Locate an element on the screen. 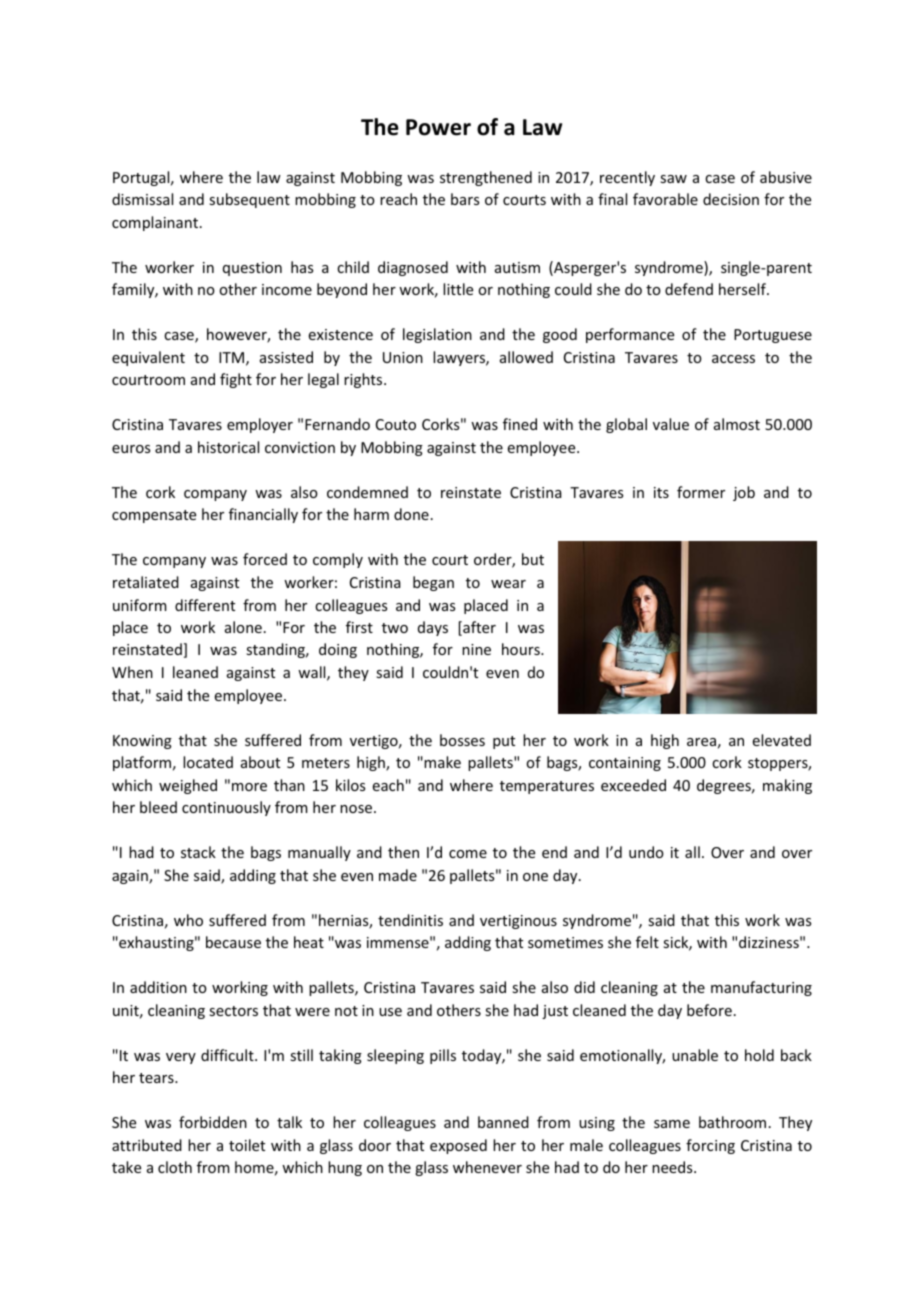 The image size is (924, 1308). subsequent is located at coordinates (249, 200).
